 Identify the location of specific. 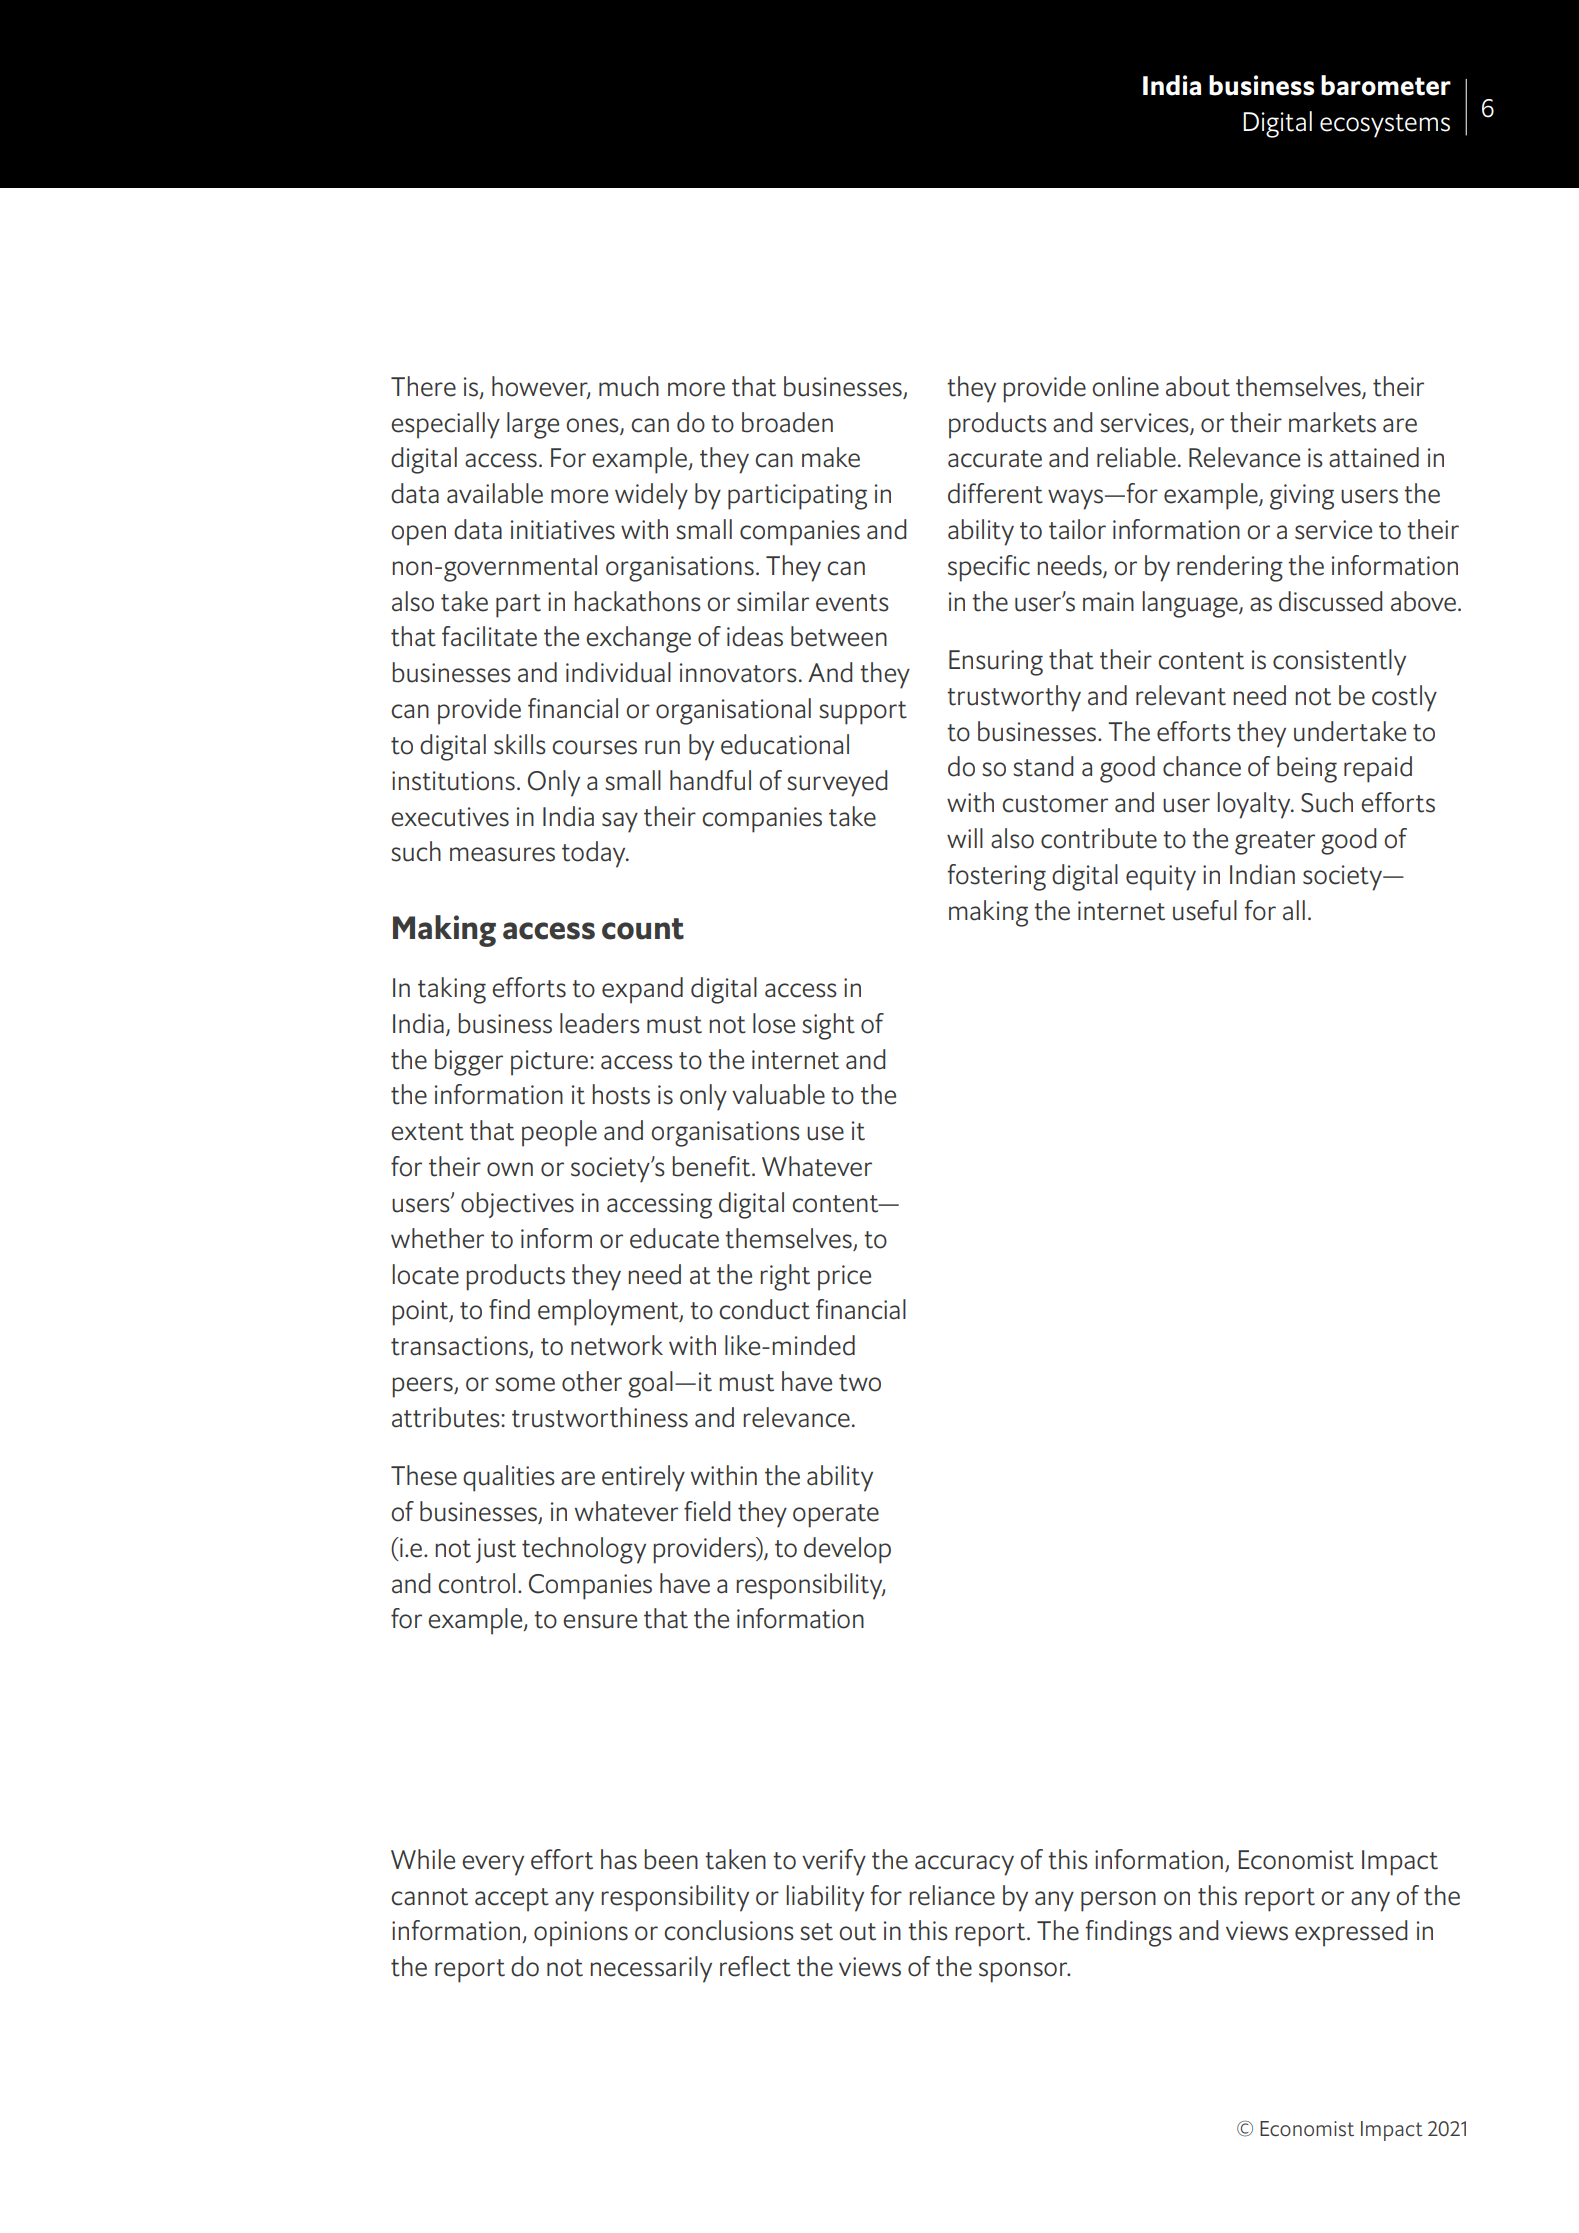
(989, 568).
